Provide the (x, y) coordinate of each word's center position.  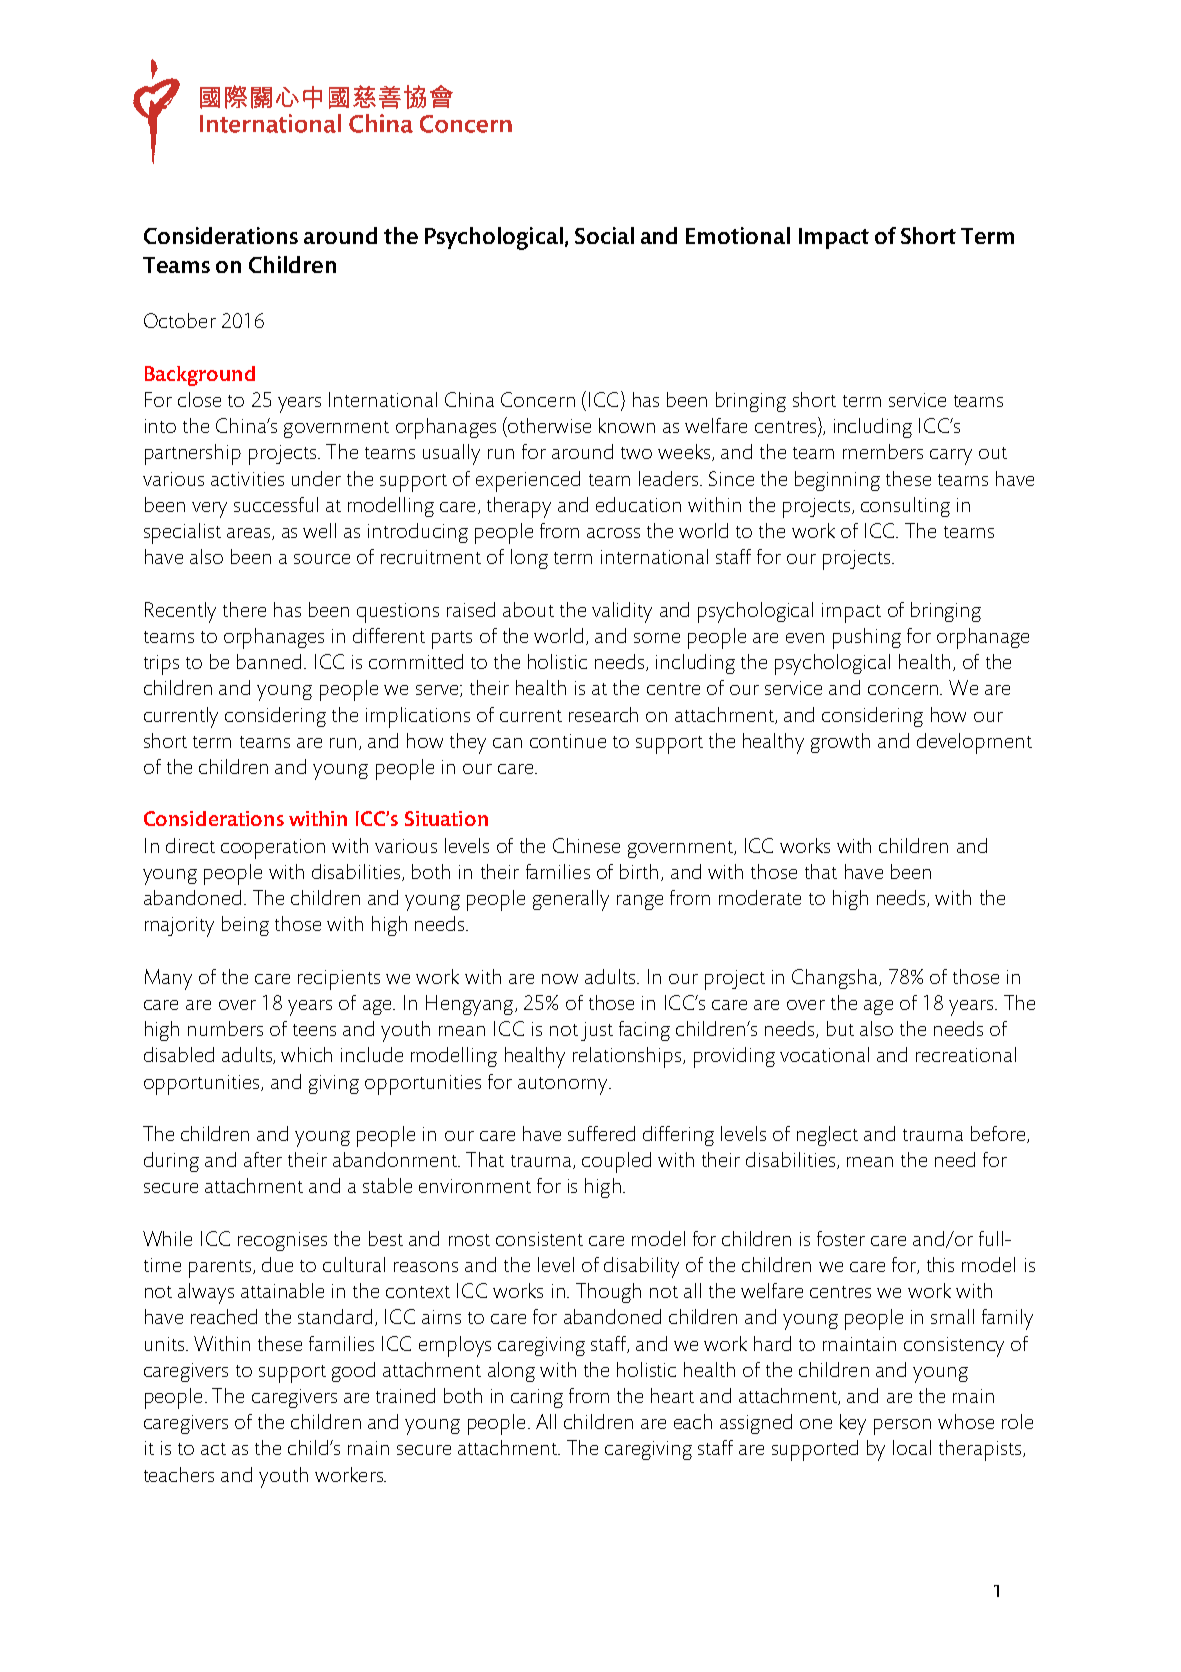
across (613, 533)
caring (537, 1398)
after (263, 1159)
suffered (601, 1133)
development (974, 743)
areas (250, 534)
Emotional (738, 235)
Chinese (586, 845)
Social (604, 235)
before (999, 1134)
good (353, 1372)
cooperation (273, 849)
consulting (905, 507)
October (180, 320)
